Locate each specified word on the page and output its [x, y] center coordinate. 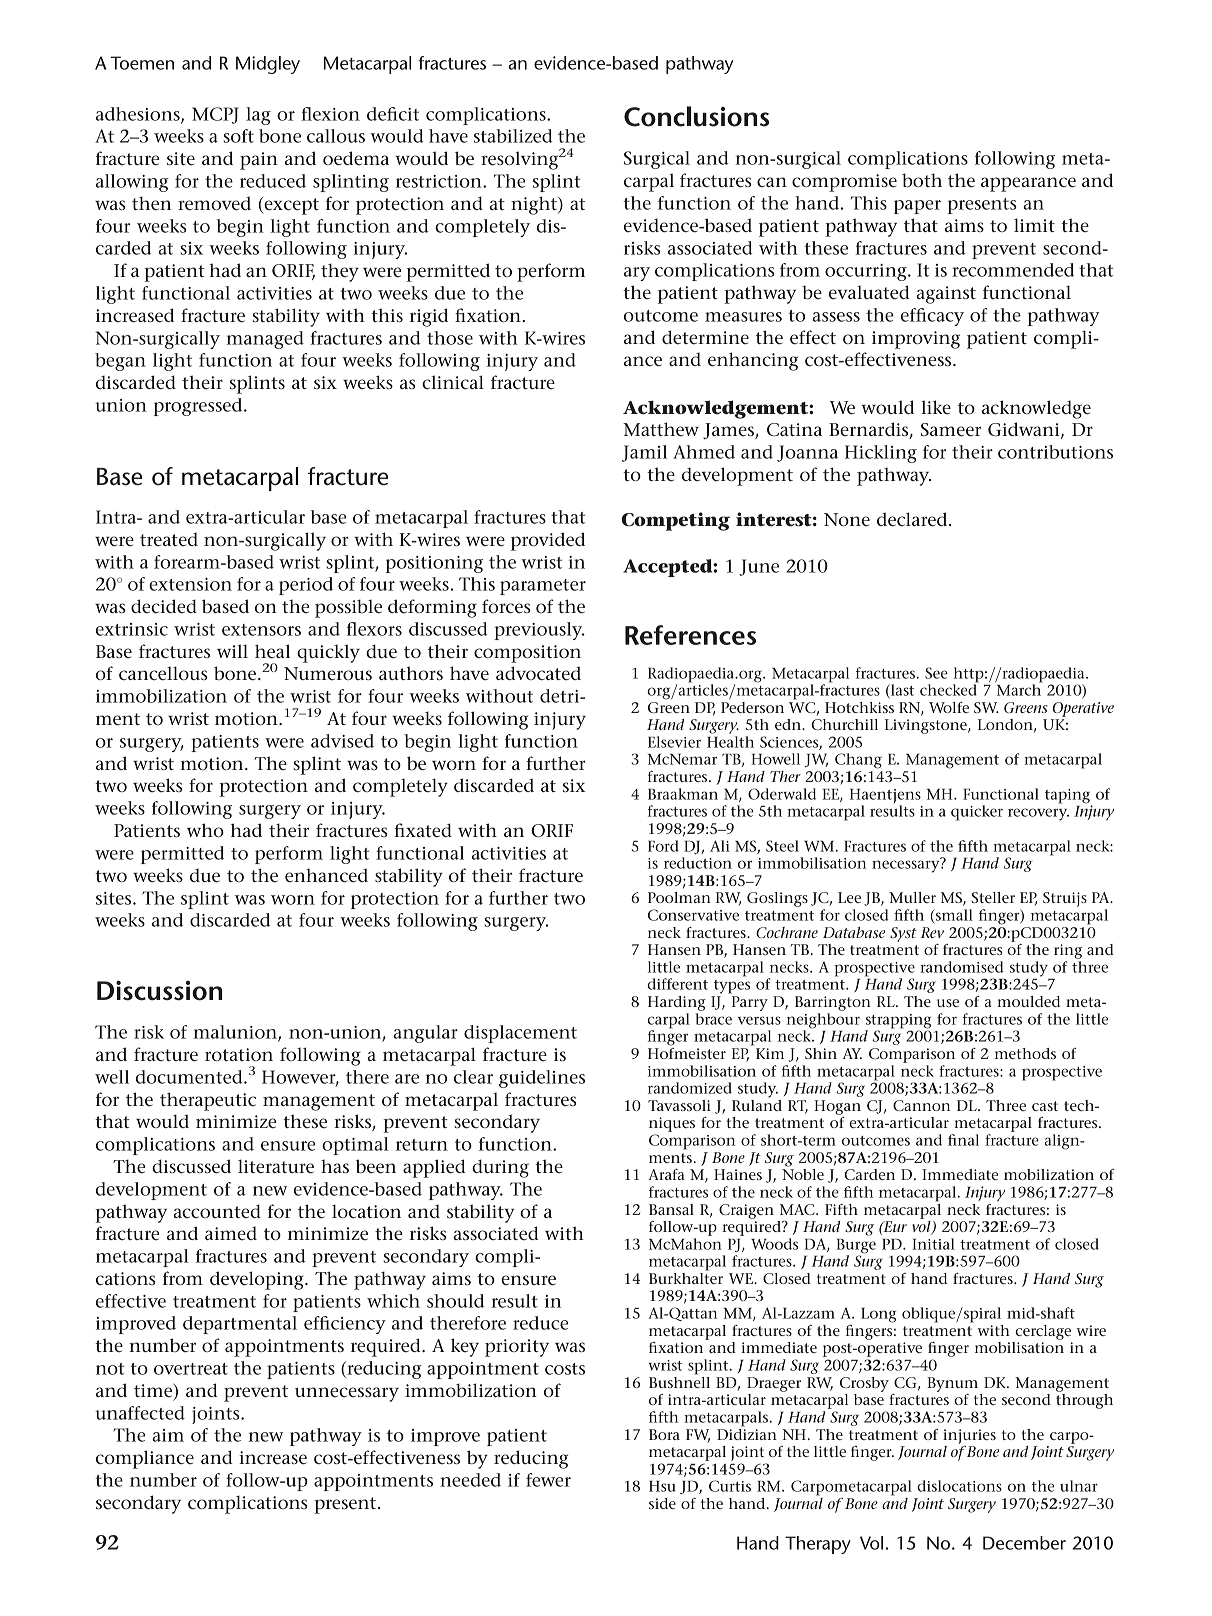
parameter [543, 587]
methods [1025, 1053]
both [922, 180]
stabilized [513, 136]
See [936, 673]
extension [190, 584]
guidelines [542, 1079]
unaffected [140, 1413]
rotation [239, 1054]
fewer [548, 1480]
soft [238, 136]
